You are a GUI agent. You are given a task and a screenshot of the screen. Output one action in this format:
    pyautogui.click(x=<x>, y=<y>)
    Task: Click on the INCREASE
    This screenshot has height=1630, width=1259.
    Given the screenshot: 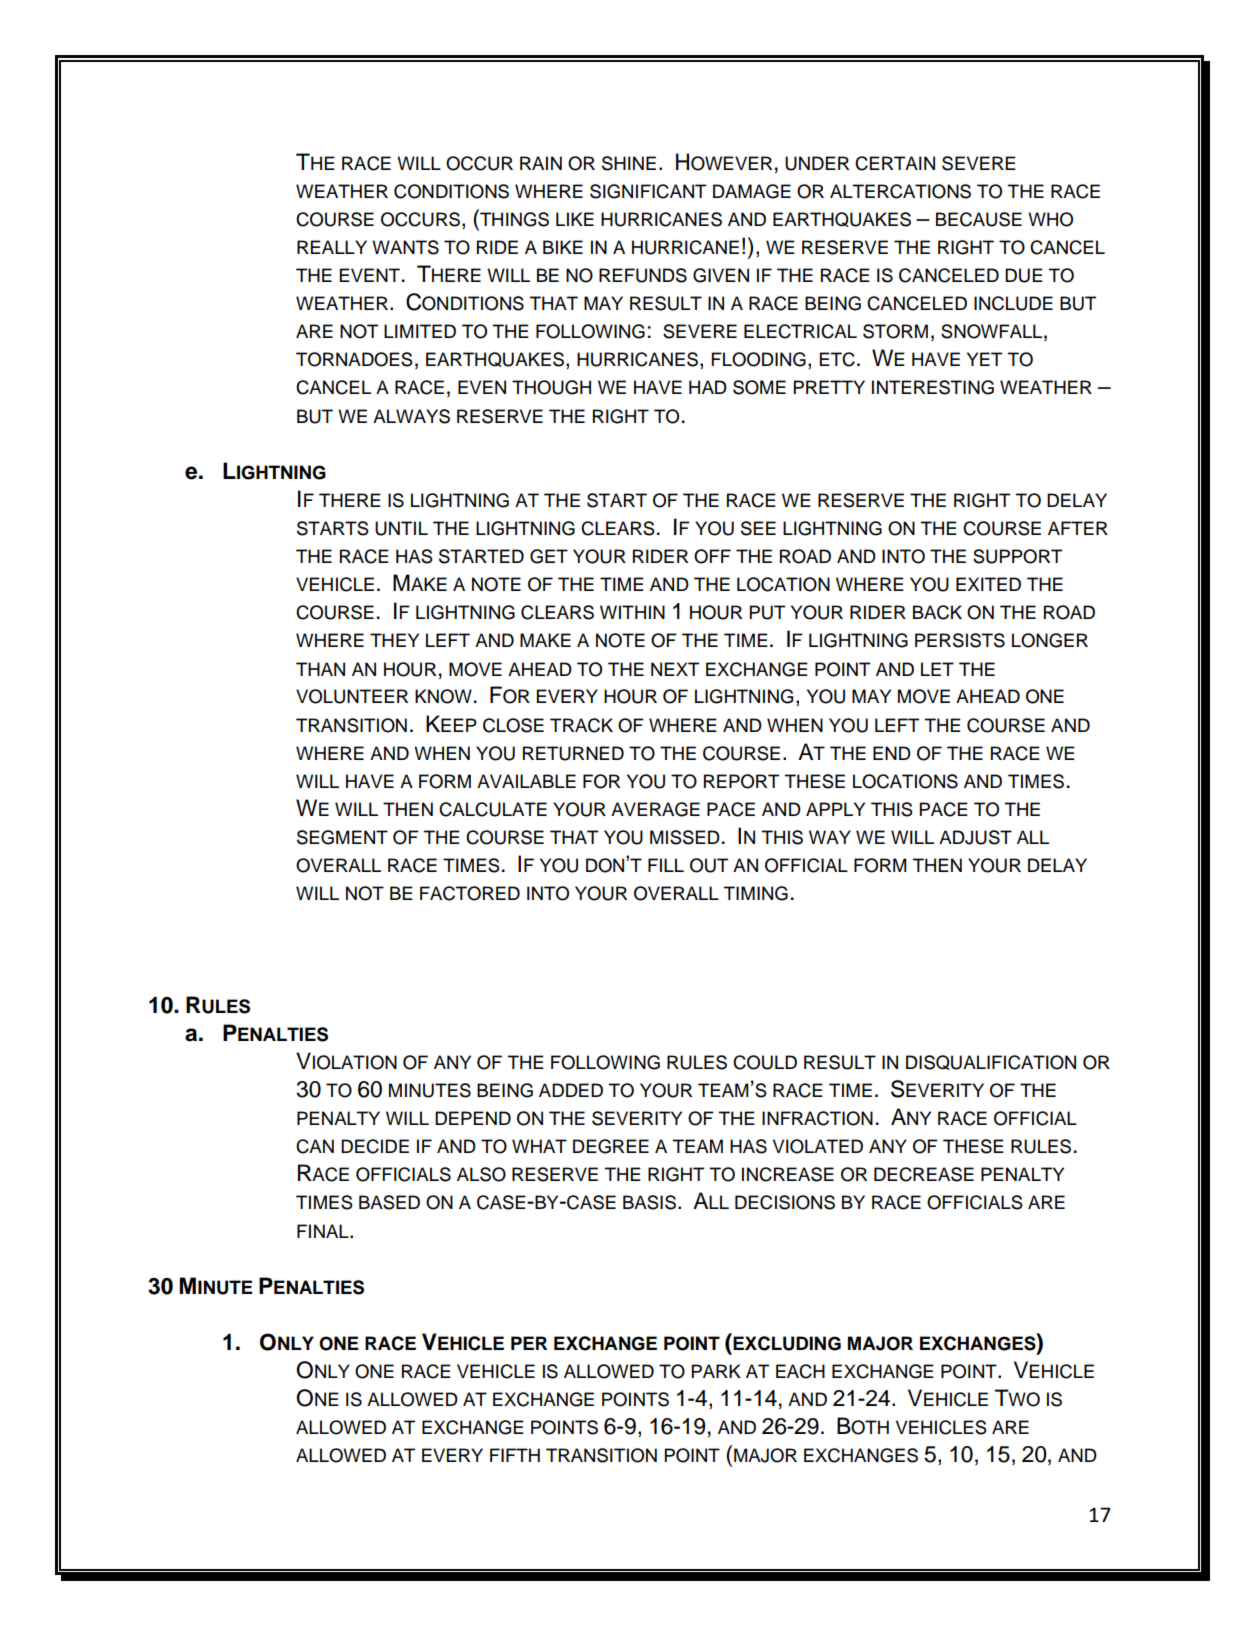 What is the action you would take?
    pyautogui.click(x=788, y=1174)
